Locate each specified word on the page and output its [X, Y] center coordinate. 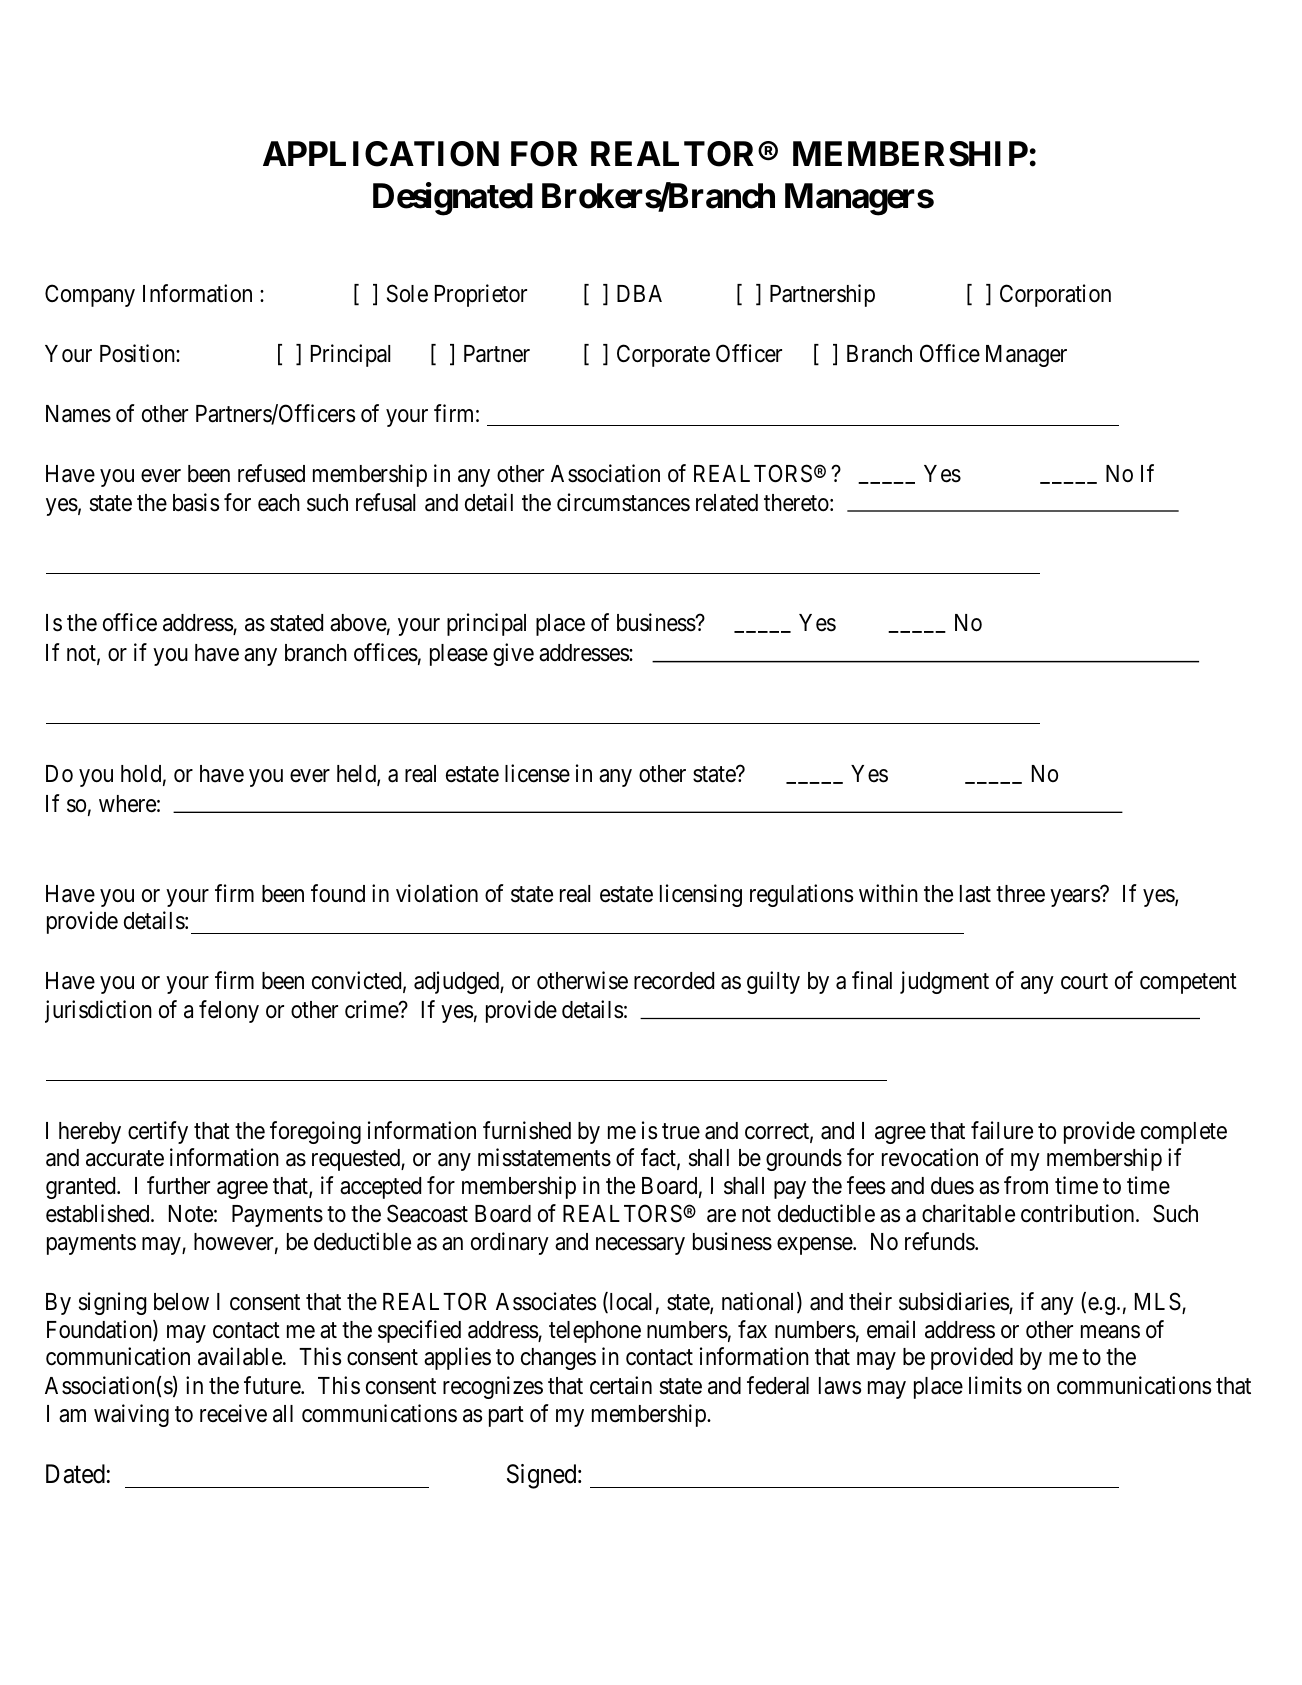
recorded [674, 981]
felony [229, 1011]
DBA [639, 293]
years [1075, 898]
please [459, 655]
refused [271, 473]
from [1026, 1185]
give [513, 654]
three [1020, 894]
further [178, 1185]
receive [233, 1413]
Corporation [1055, 295]
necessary [640, 1246]
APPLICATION [381, 154]
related [727, 503]
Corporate [663, 355]
